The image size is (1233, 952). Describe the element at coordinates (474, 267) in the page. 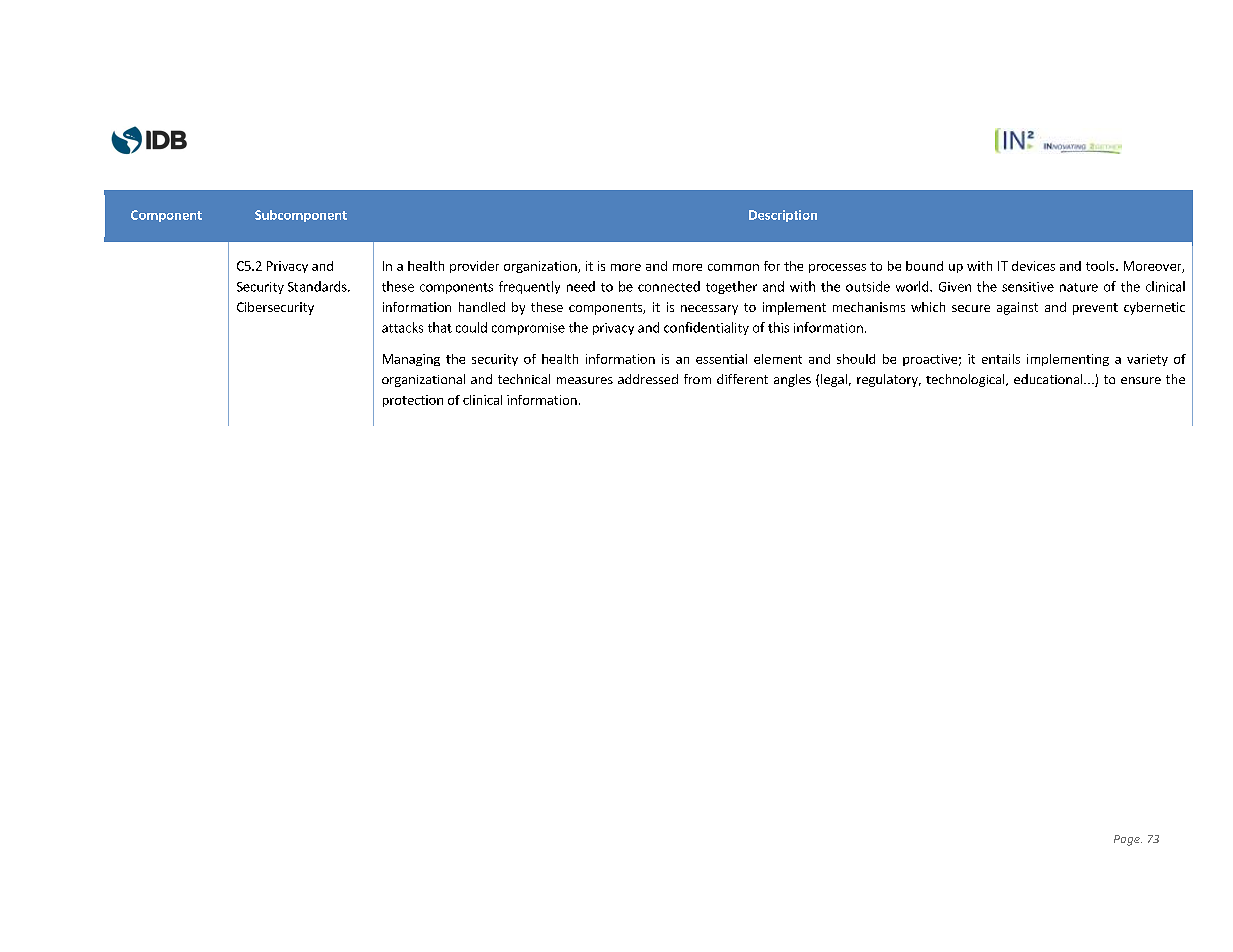

I see `provider` at that location.
